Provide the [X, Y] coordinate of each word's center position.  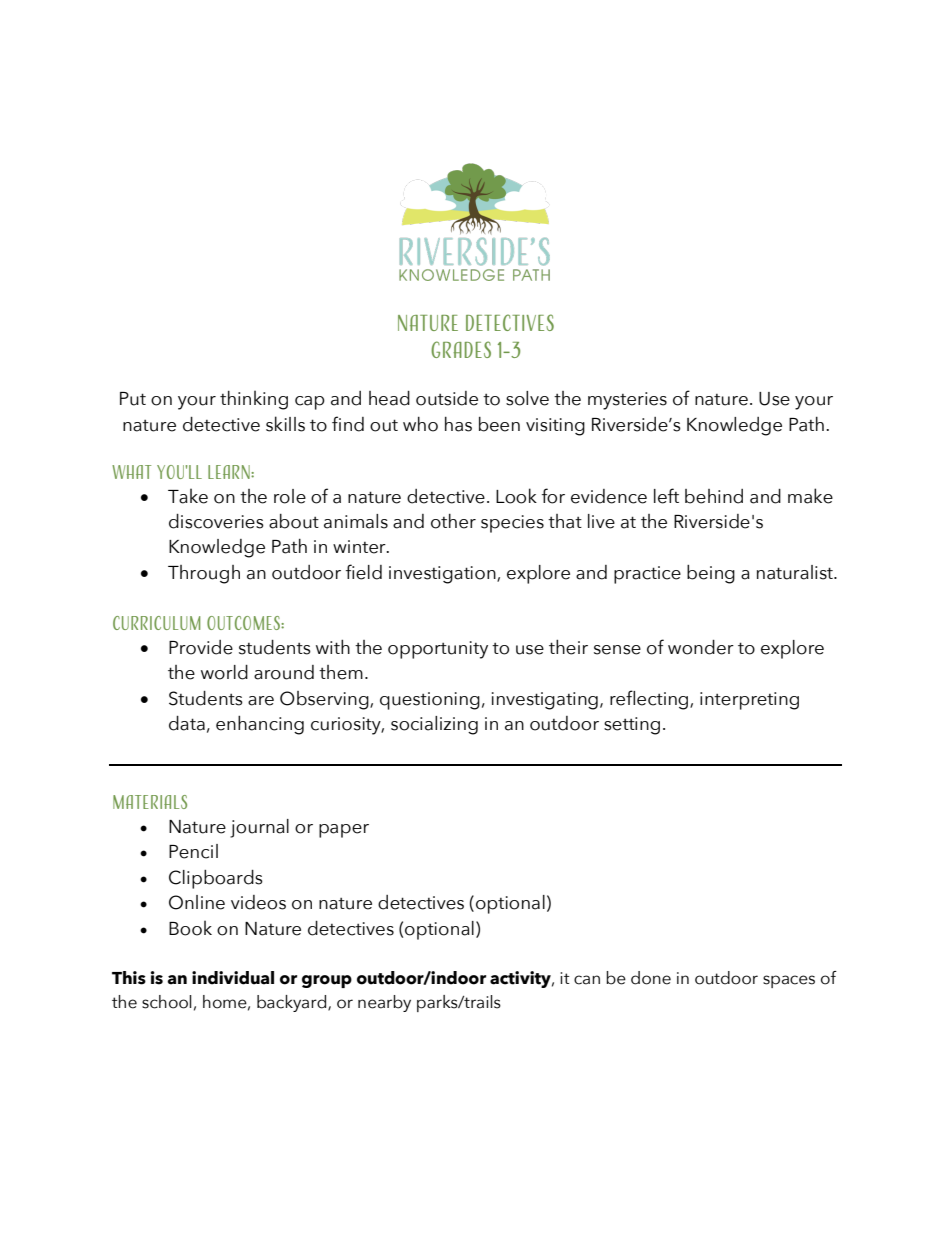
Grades [461, 349]
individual [233, 978]
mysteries [627, 401]
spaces [789, 981]
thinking [254, 400]
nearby [384, 1003]
